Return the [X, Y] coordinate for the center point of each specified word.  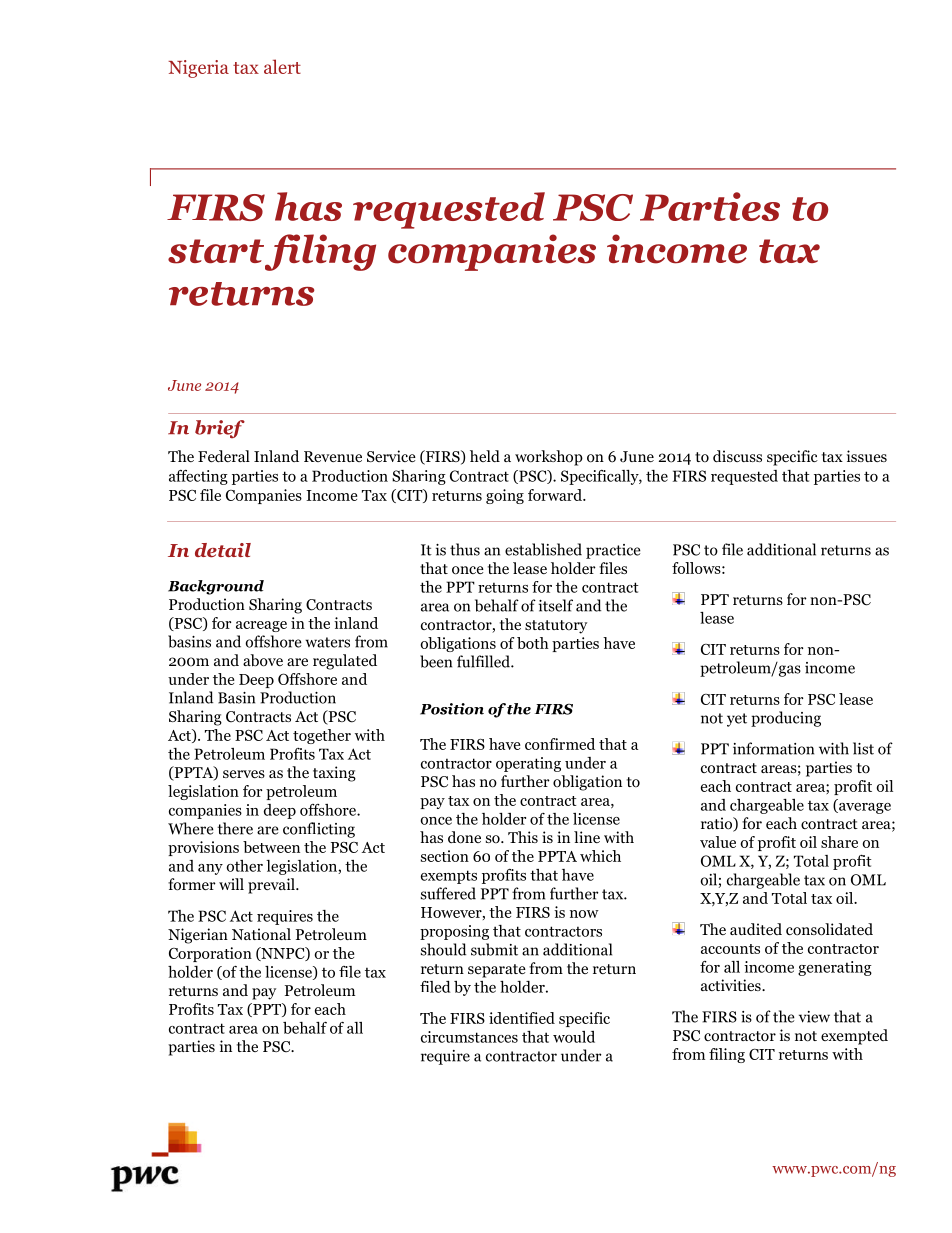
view [814, 1017]
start [217, 252]
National [261, 934]
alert [282, 66]
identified [522, 1018]
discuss [737, 456]
